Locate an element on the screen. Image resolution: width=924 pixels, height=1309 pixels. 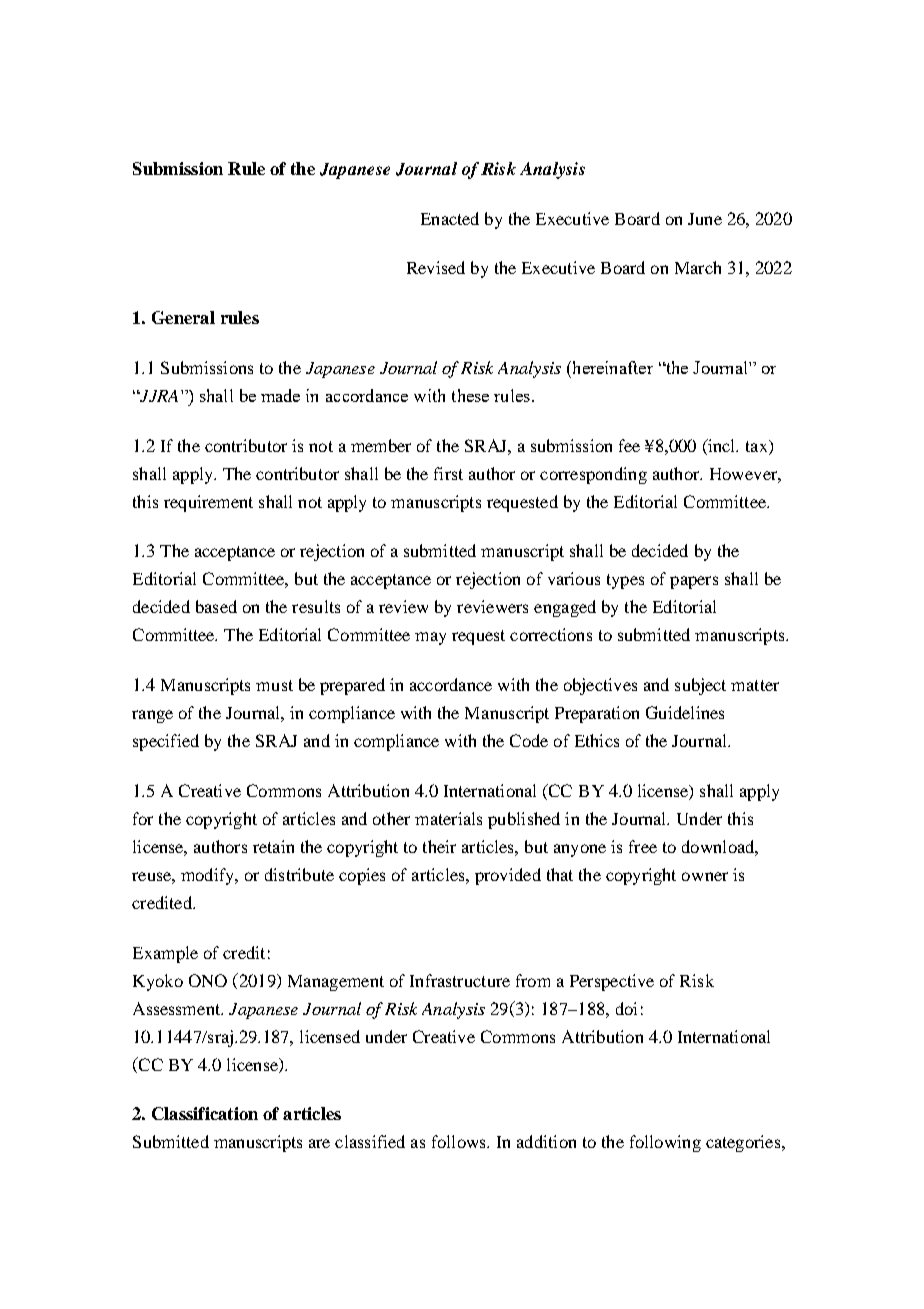
owner is located at coordinates (705, 876).
